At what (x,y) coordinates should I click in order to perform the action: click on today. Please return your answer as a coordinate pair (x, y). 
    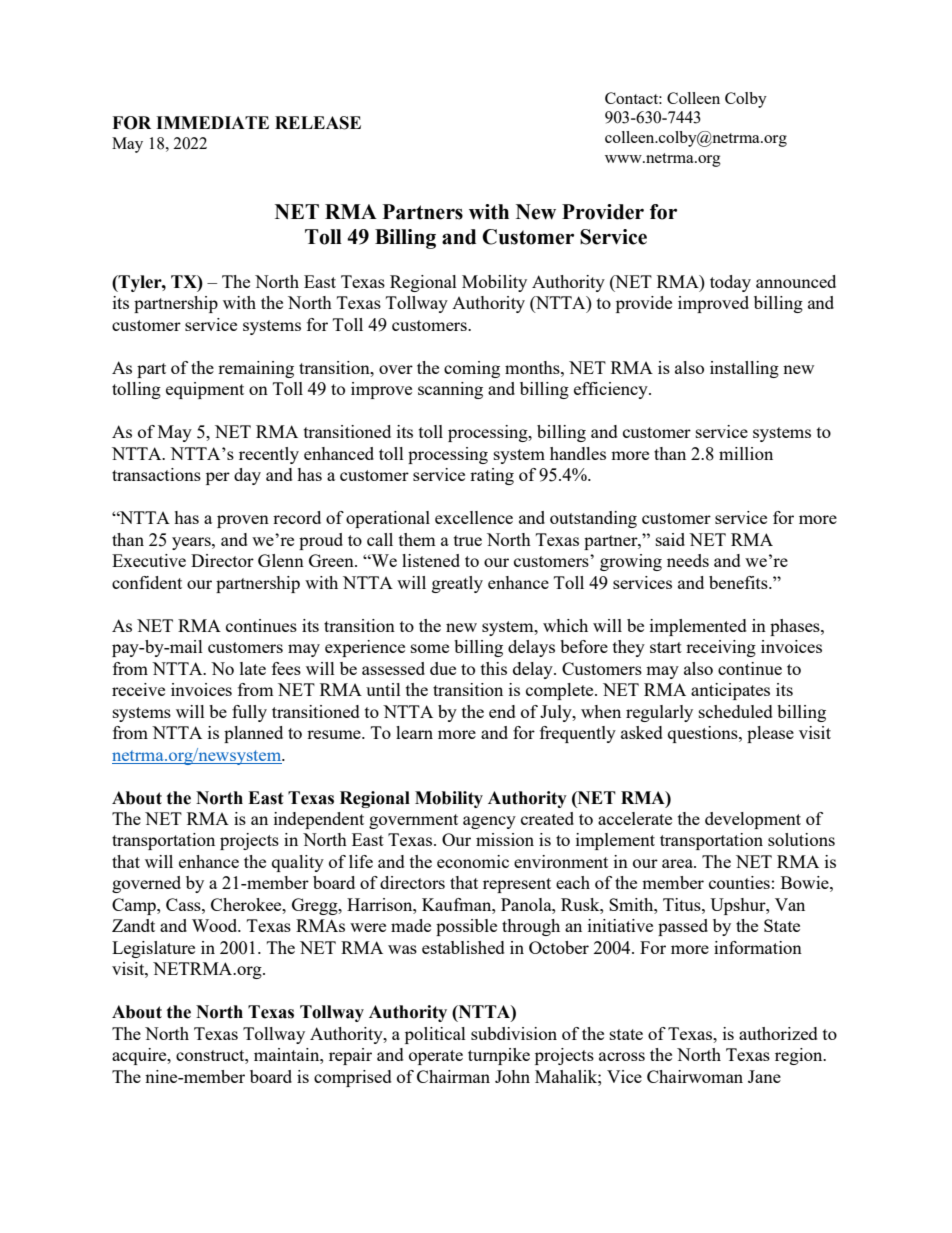
    Looking at the image, I should click on (730, 283).
